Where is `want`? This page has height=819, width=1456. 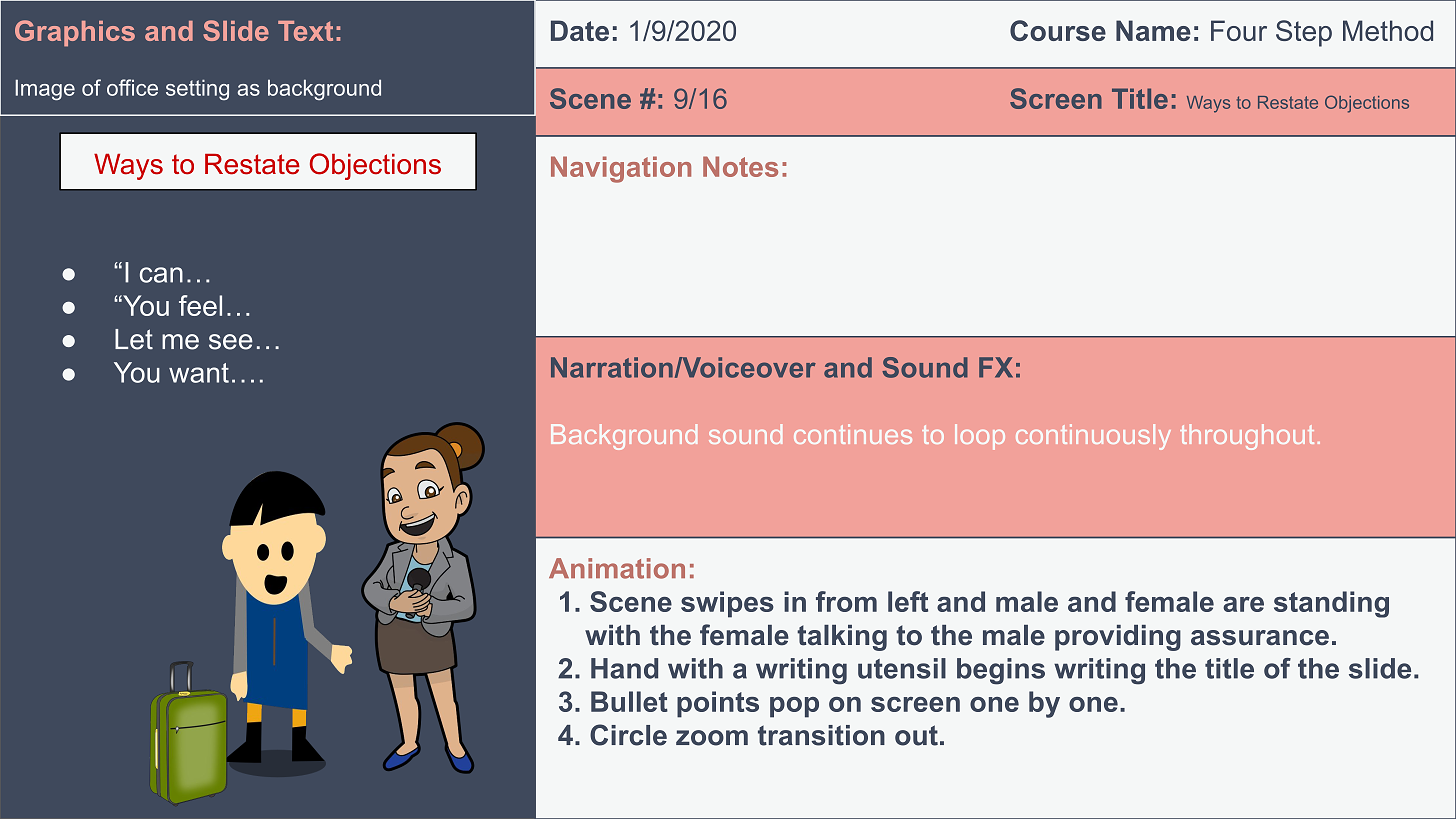
want is located at coordinates (199, 373).
